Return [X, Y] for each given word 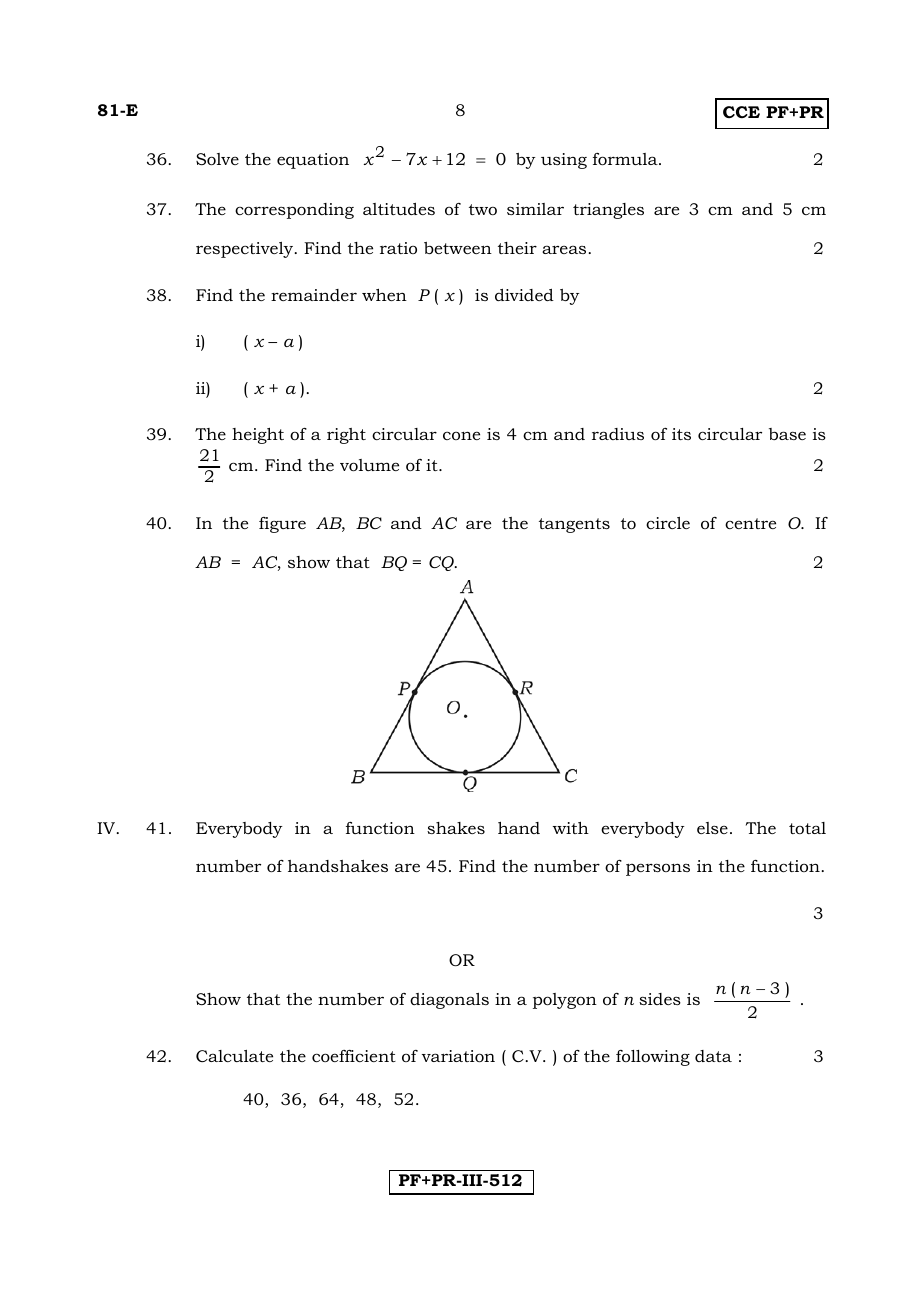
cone [461, 435]
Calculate [234, 1056]
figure [282, 525]
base [787, 434]
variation [458, 1056]
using [564, 161]
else [712, 828]
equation [313, 161]
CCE [741, 112]
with [571, 828]
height [258, 436]
